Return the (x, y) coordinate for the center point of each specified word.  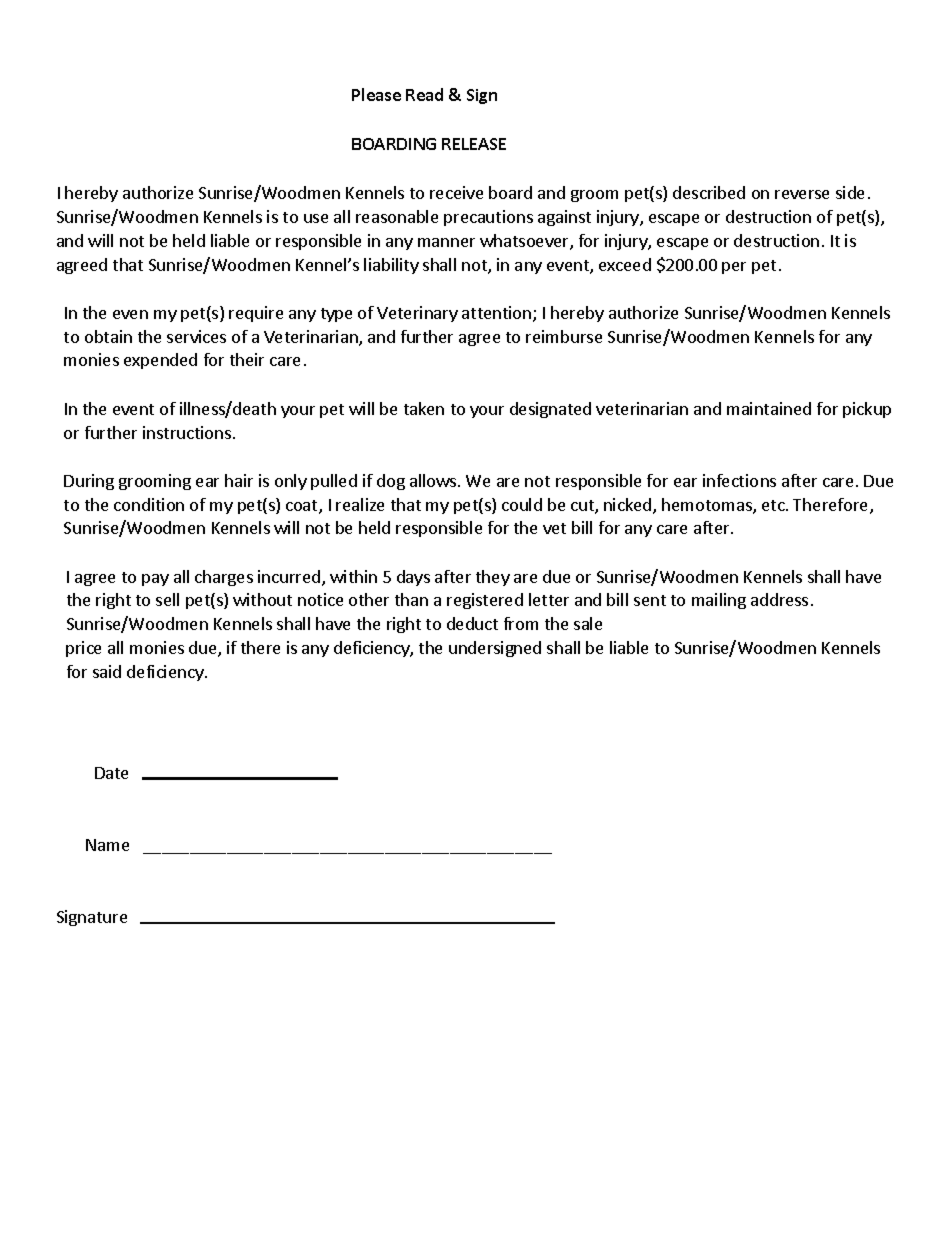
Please (376, 94)
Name (107, 845)
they (493, 578)
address (779, 599)
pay (155, 580)
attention (498, 314)
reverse (802, 194)
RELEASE (474, 144)
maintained (769, 408)
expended (160, 361)
